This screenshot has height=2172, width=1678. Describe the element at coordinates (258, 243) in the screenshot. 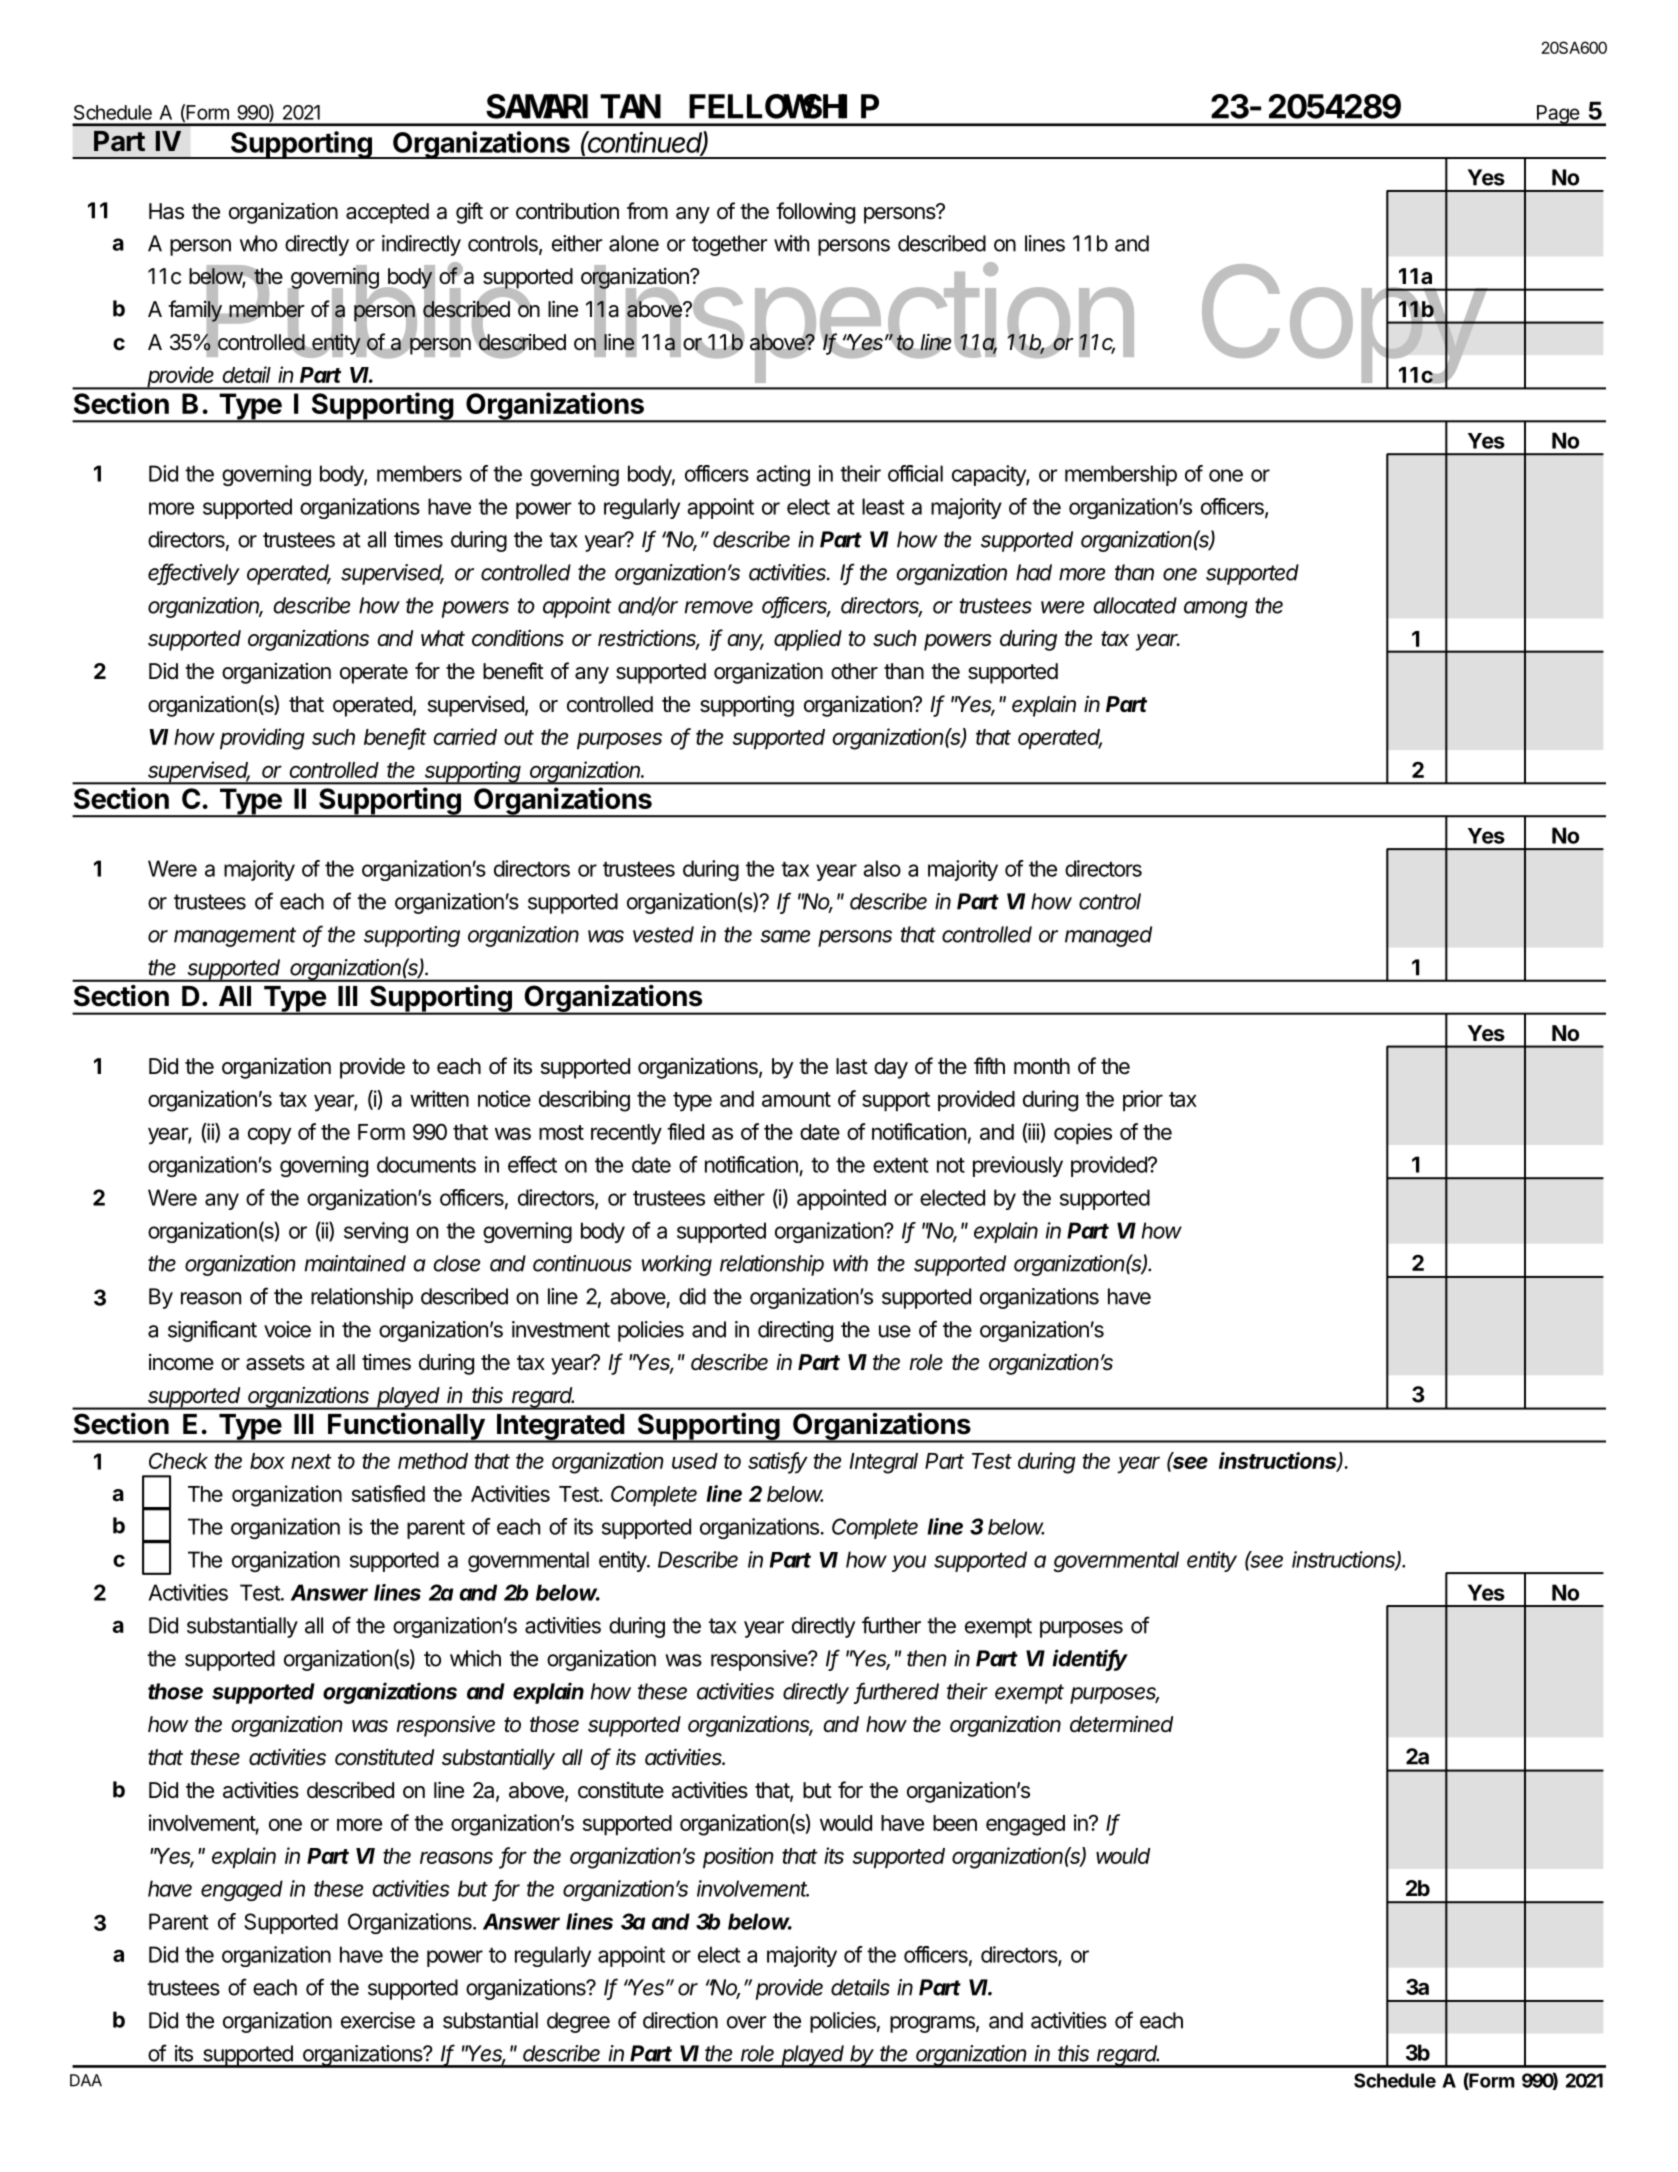

I see `who` at that location.
